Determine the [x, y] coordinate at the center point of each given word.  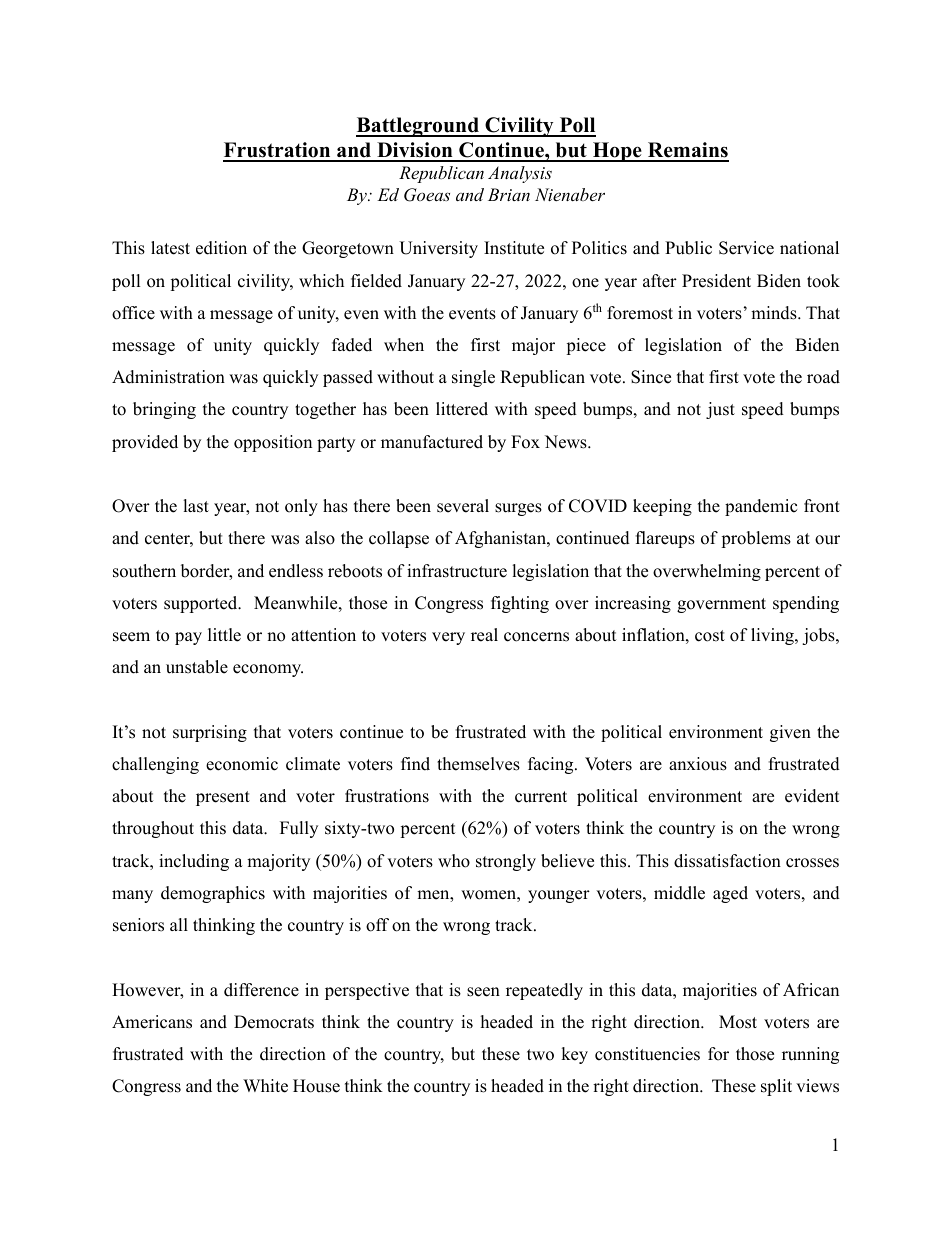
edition [221, 248]
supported [202, 604]
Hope [617, 152]
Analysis [520, 174]
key [574, 1055]
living [773, 636]
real [484, 635]
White [265, 1086]
